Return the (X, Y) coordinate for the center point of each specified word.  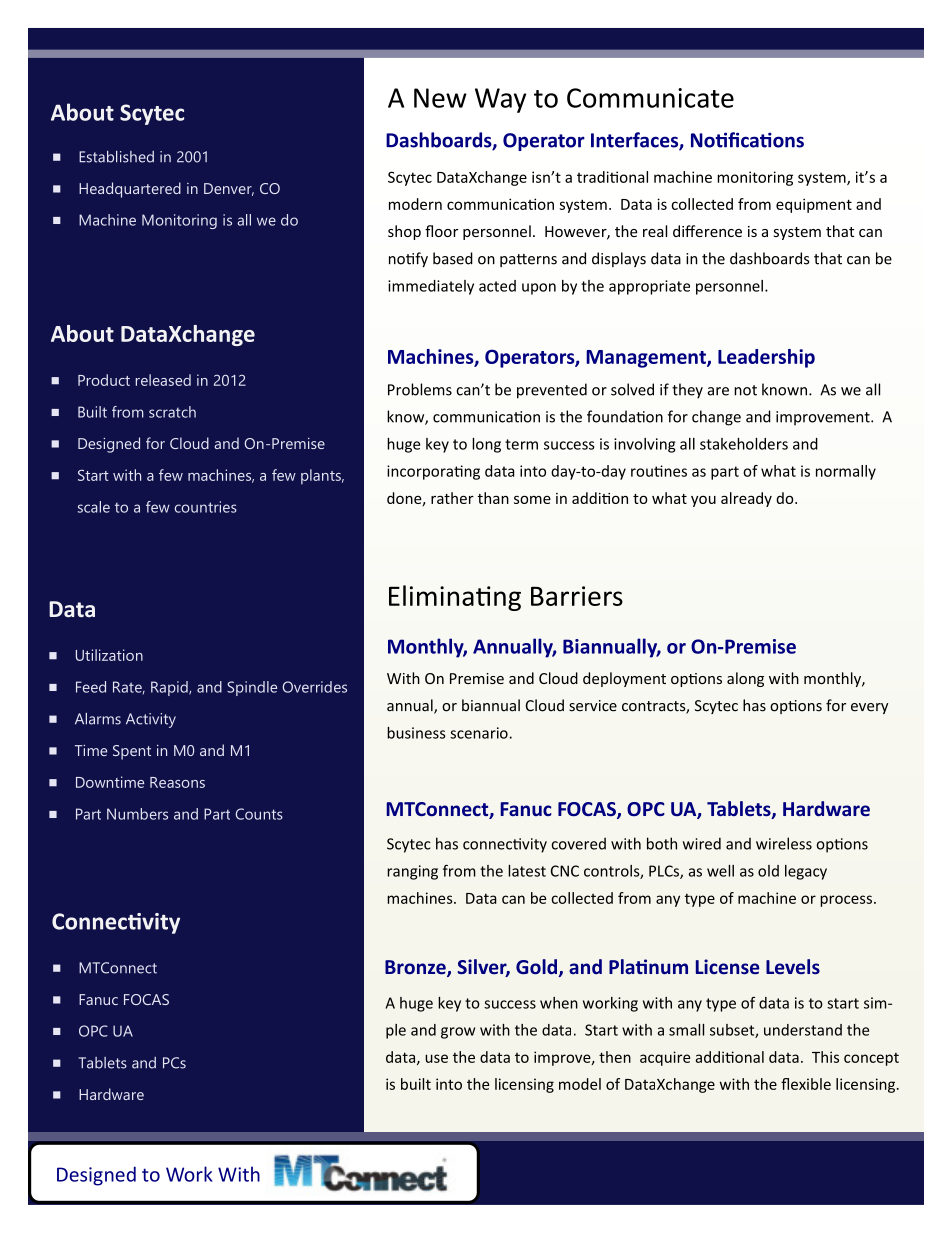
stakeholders (744, 444)
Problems (420, 389)
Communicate (650, 98)
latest (527, 871)
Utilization (109, 655)
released (163, 380)
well (720, 871)
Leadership (766, 358)
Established (116, 157)
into (449, 1084)
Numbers (137, 814)
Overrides (314, 687)
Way (500, 100)
